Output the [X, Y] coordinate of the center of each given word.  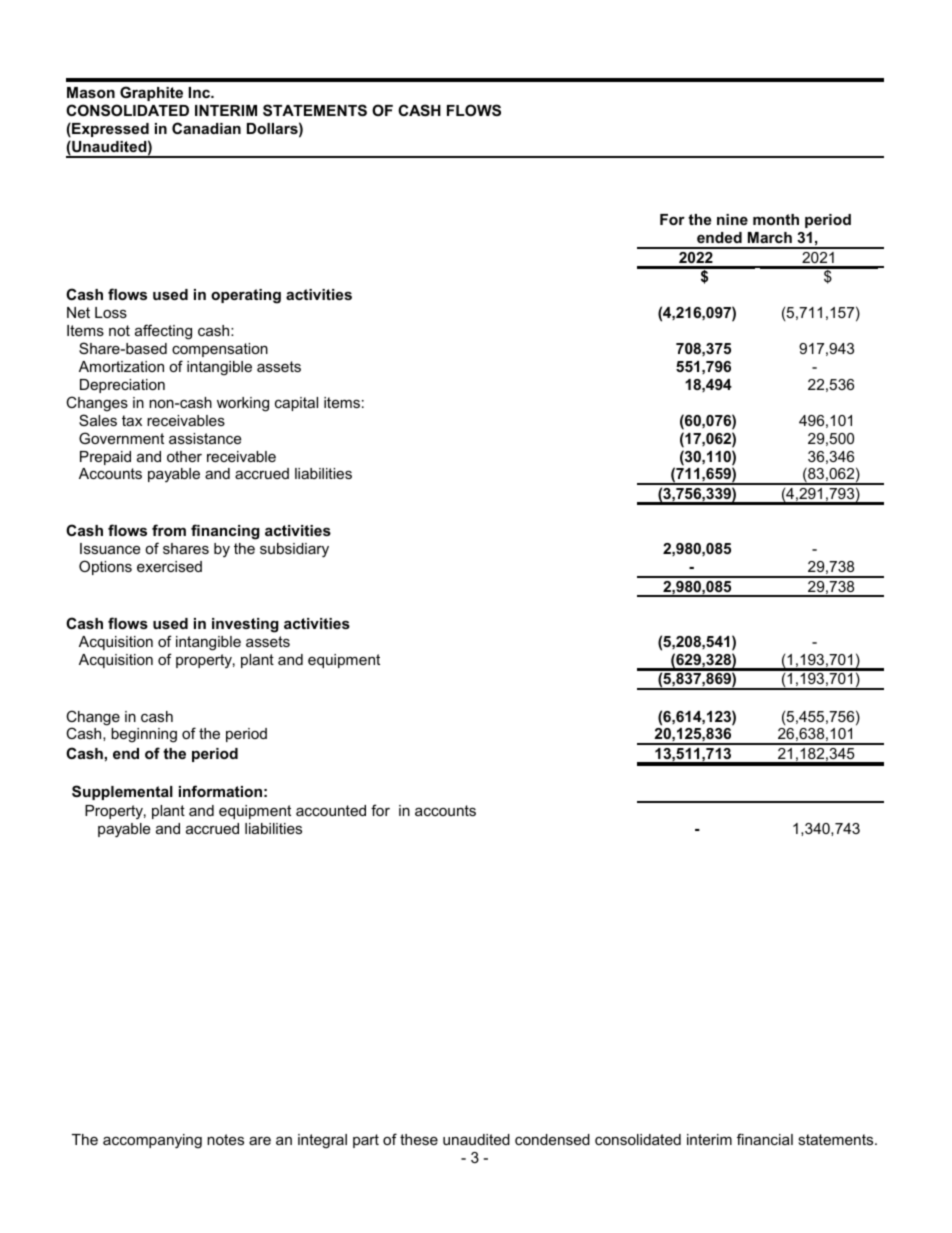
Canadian [206, 128]
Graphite [151, 93]
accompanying [152, 1141]
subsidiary [294, 550]
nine [732, 219]
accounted [331, 810]
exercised [169, 566]
